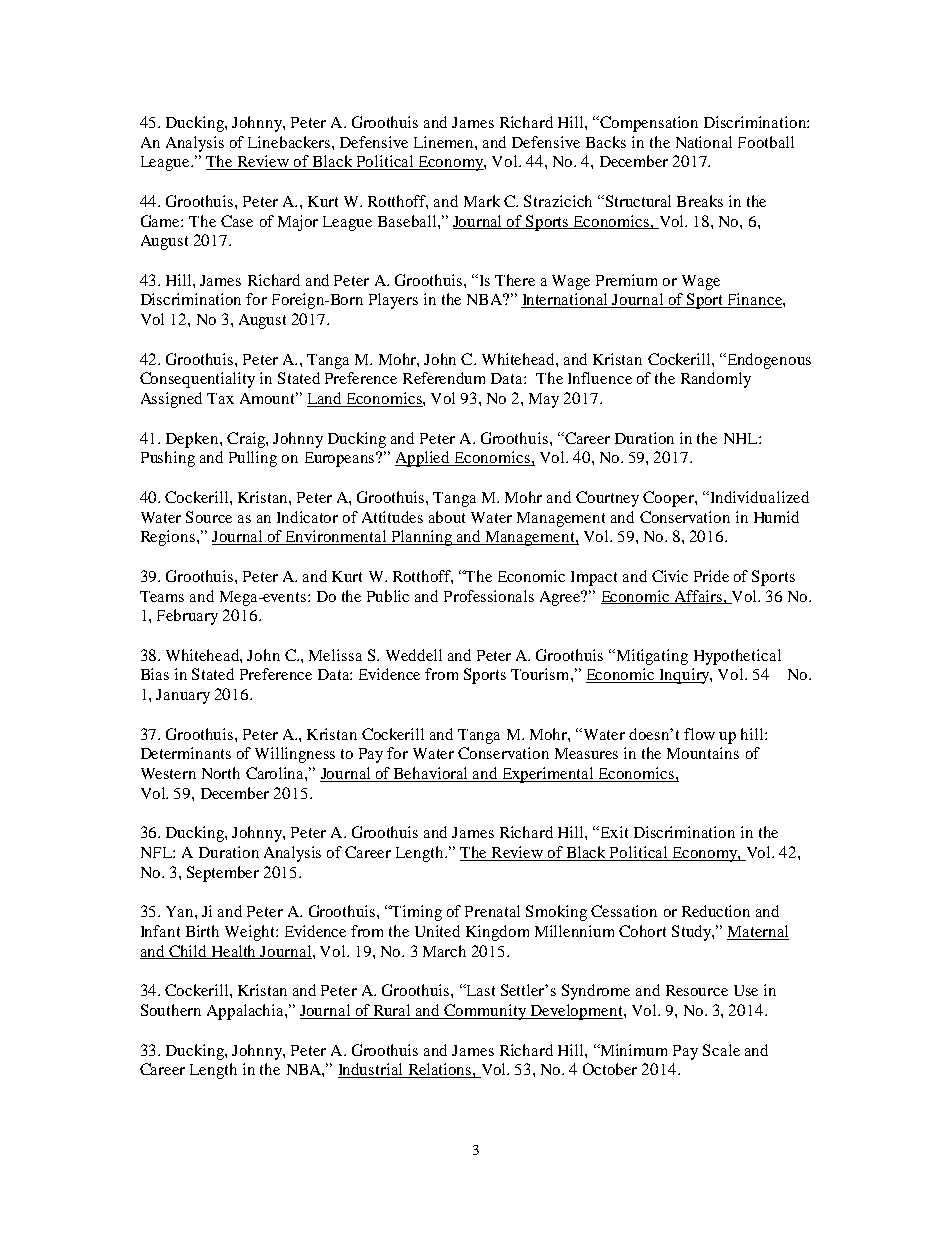 The width and height of the screenshot is (952, 1233). I want to click on Breaks, so click(700, 201).
